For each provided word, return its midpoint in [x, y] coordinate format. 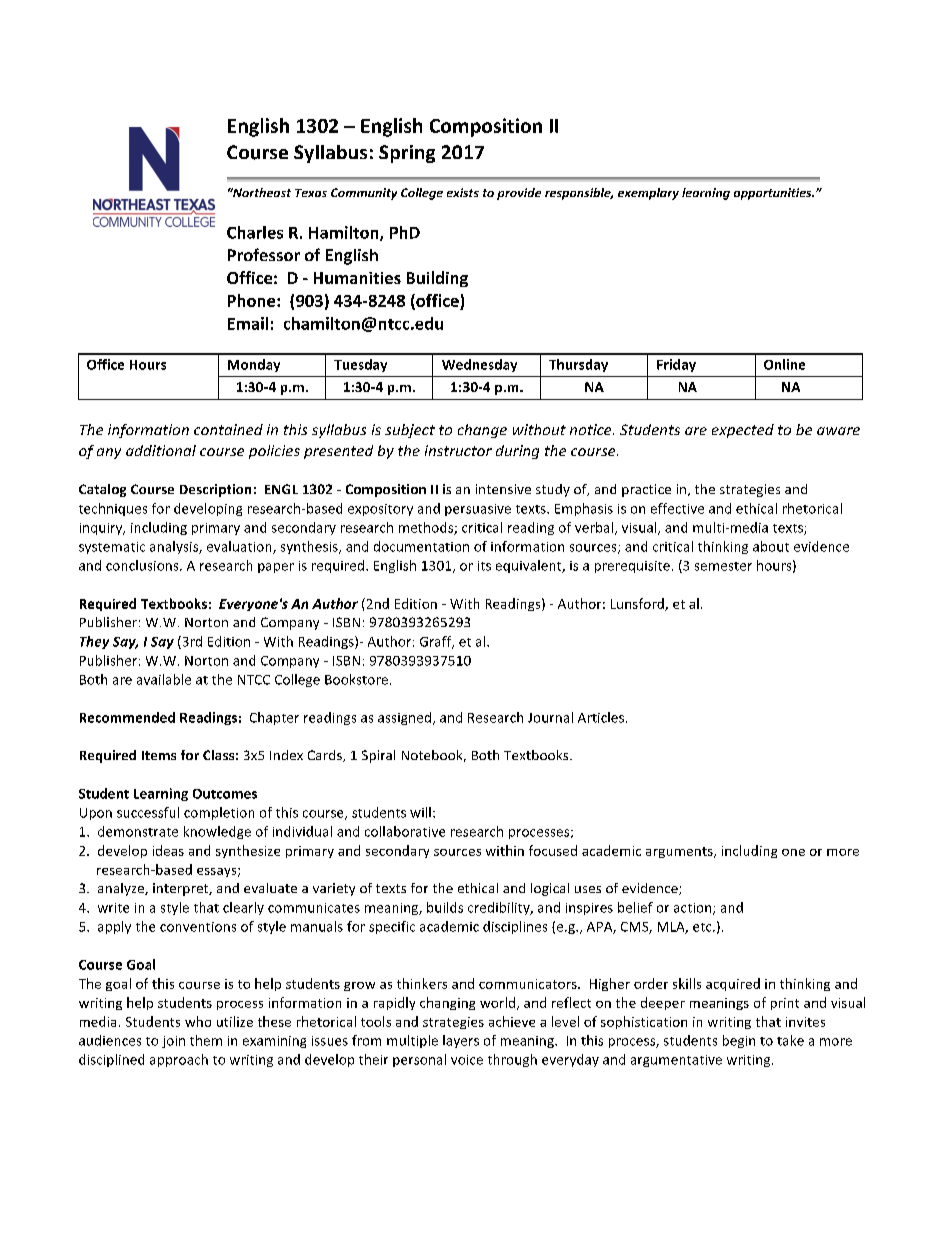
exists [463, 192]
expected [743, 431]
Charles [255, 232]
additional [161, 450]
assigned [404, 718]
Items [159, 755]
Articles [601, 717]
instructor [458, 450]
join [173, 1042]
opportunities [774, 194]
